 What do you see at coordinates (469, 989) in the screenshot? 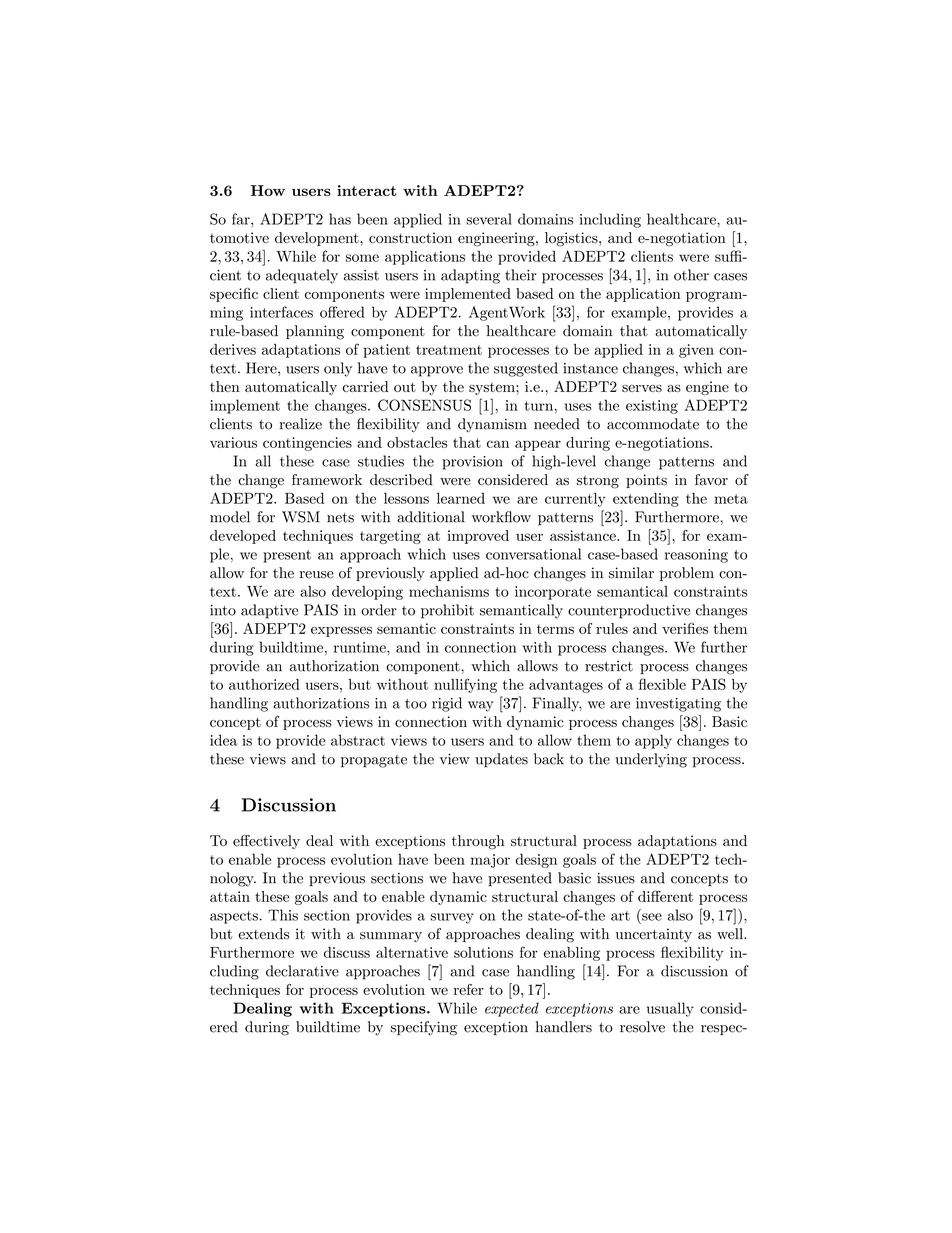
I see `refer` at bounding box center [469, 989].
